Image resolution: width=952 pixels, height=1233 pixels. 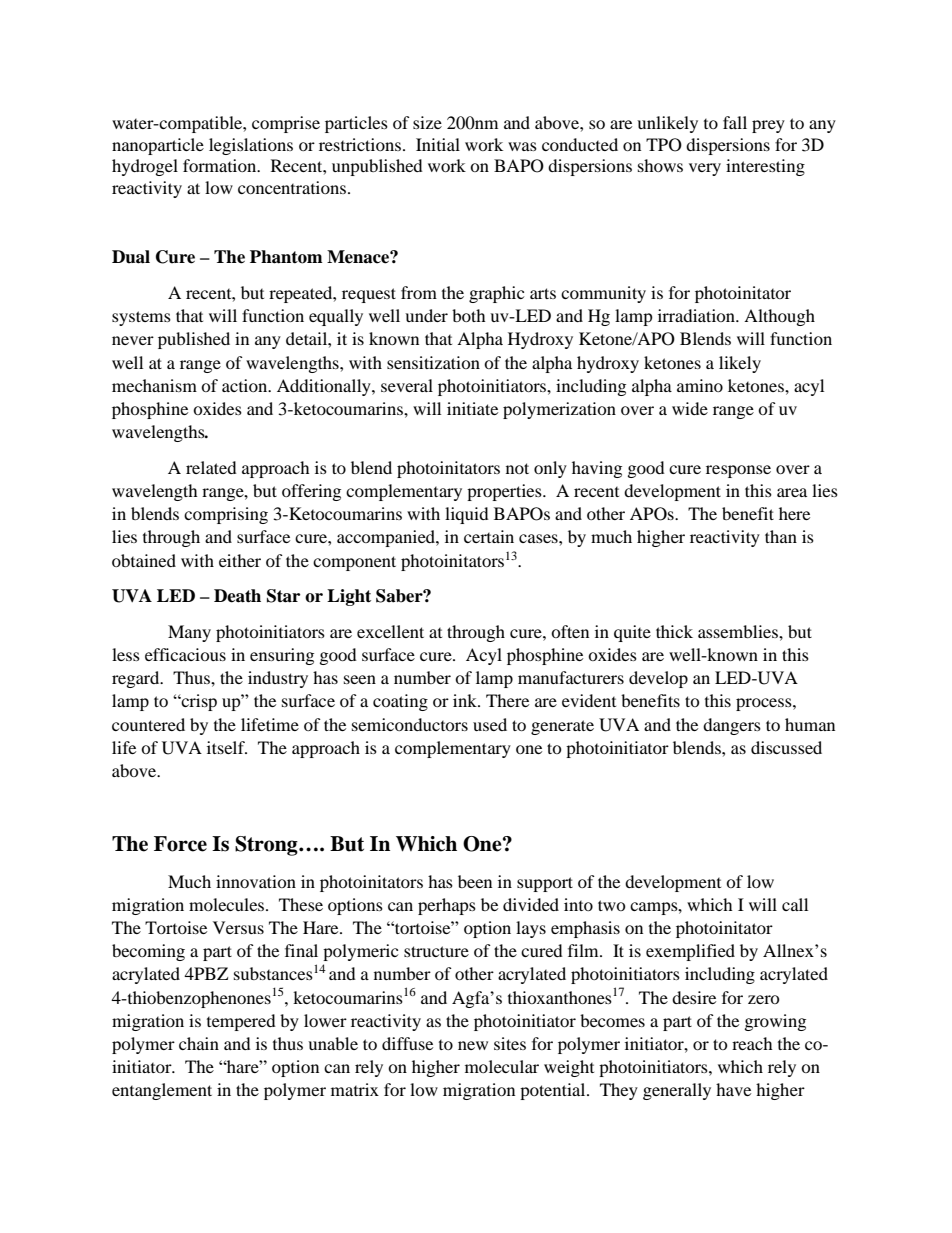 I want to click on Initial, so click(x=438, y=144).
